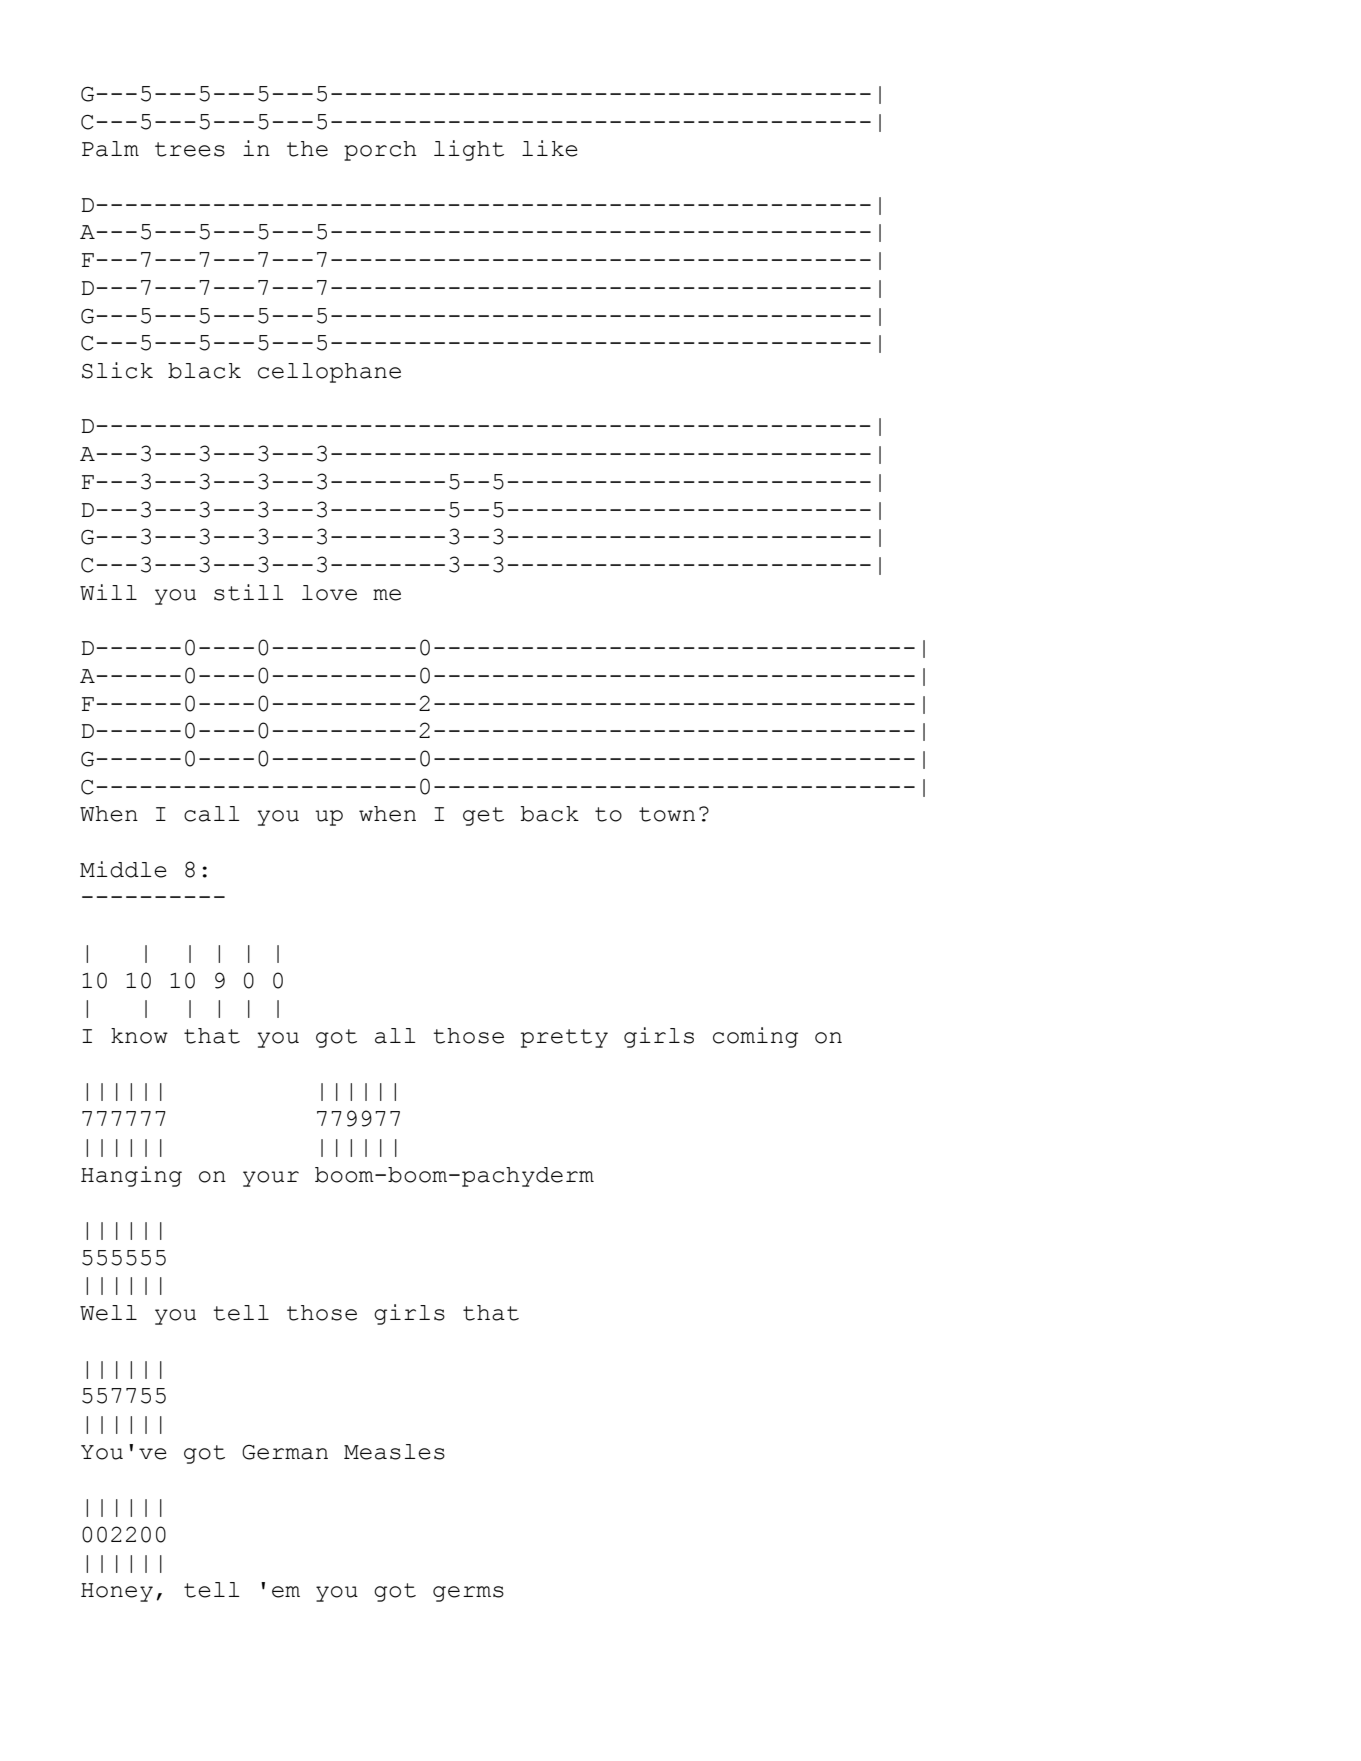 The image size is (1361, 1761). Describe the element at coordinates (212, 814) in the screenshot. I see `call` at that location.
